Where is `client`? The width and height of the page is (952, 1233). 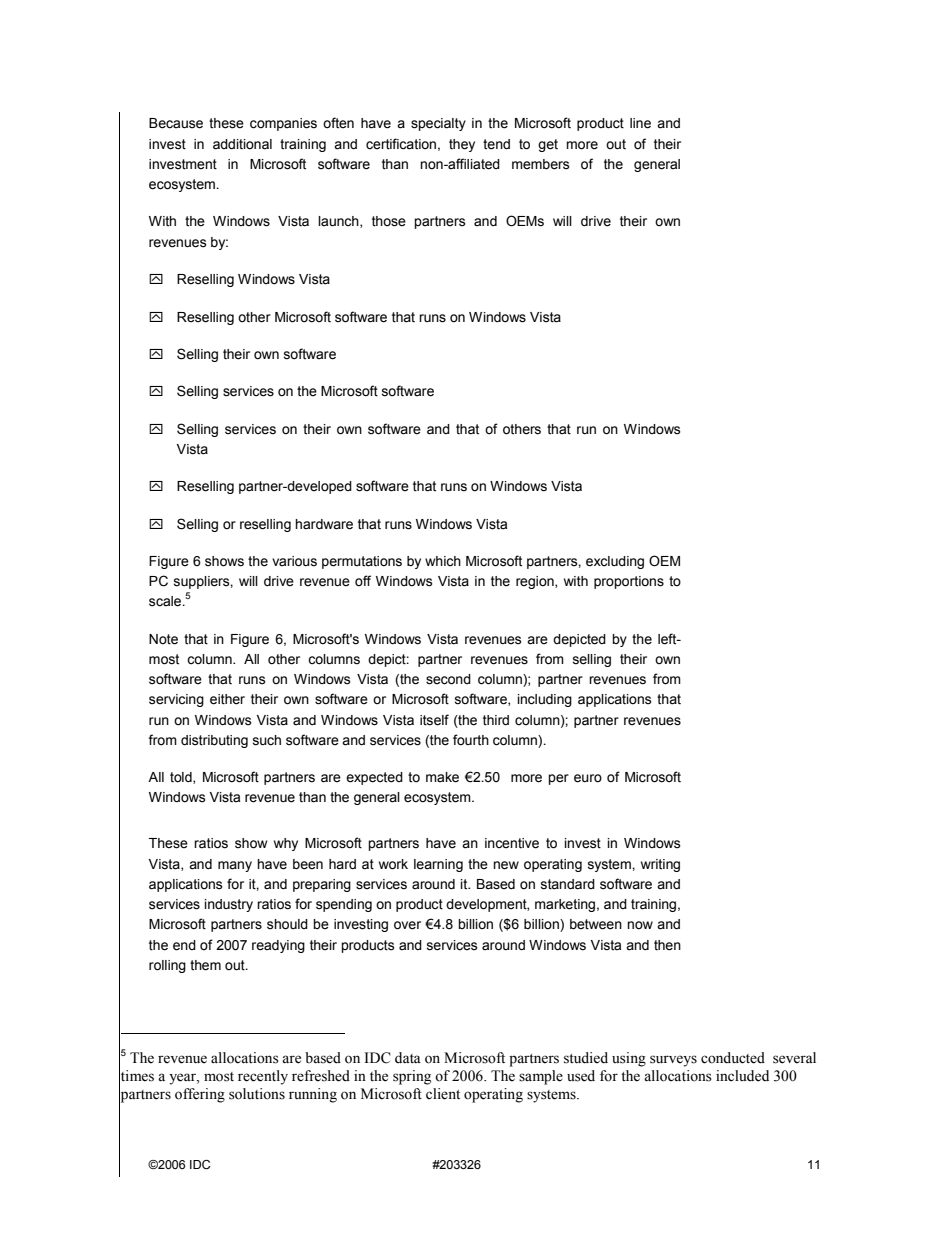 client is located at coordinates (443, 1094).
